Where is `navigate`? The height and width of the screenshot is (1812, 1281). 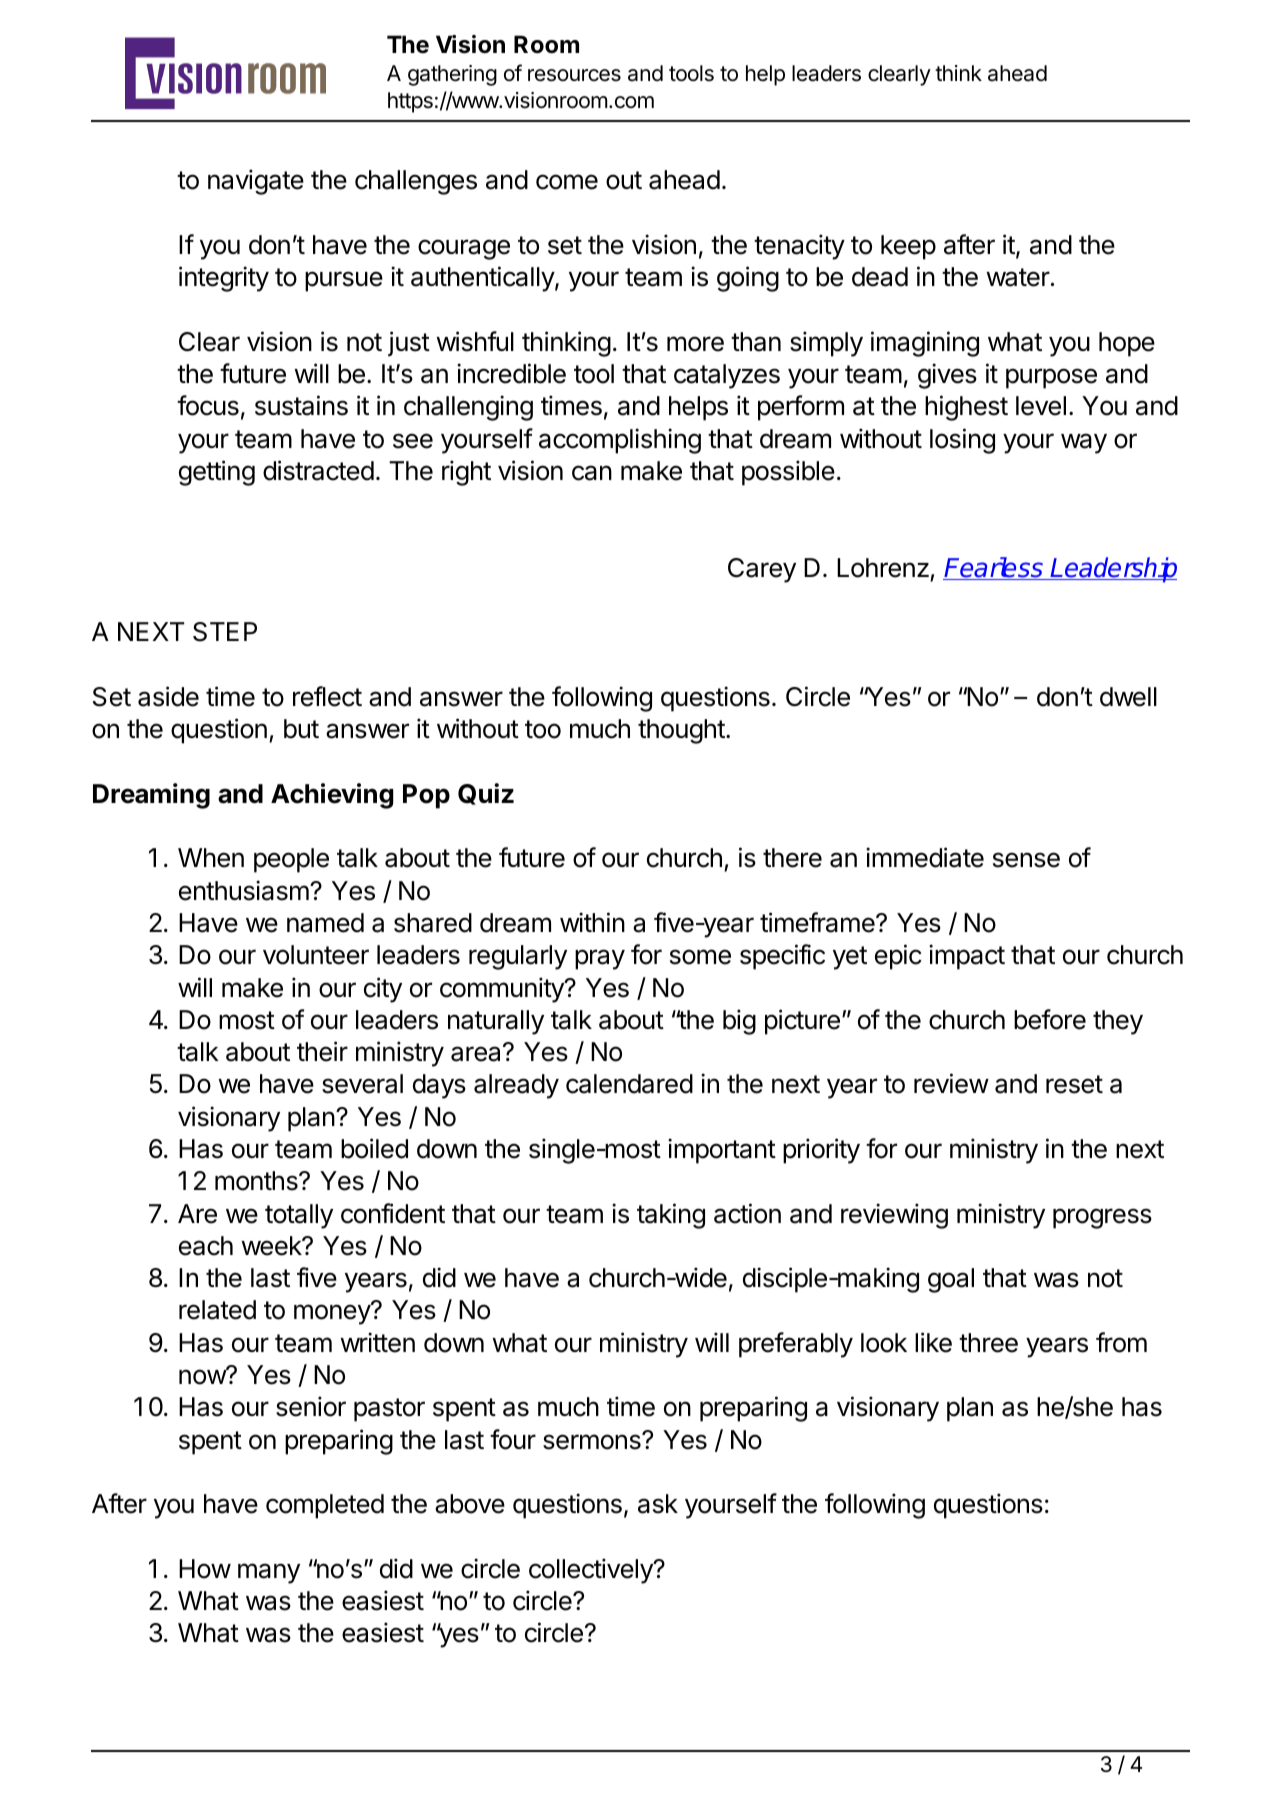
navigate is located at coordinates (256, 182).
